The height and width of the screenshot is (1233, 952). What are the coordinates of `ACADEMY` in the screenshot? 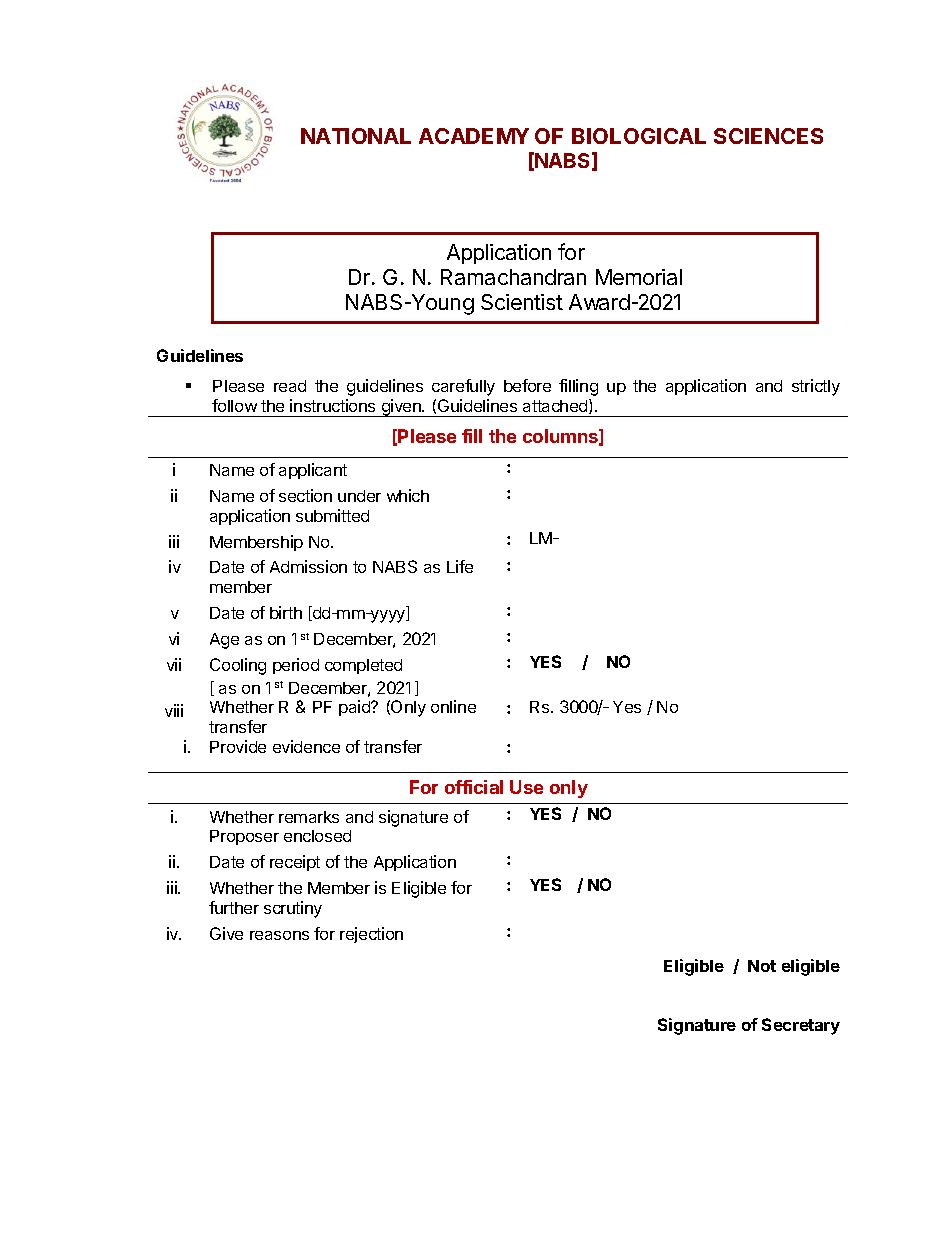 It's located at (474, 136).
